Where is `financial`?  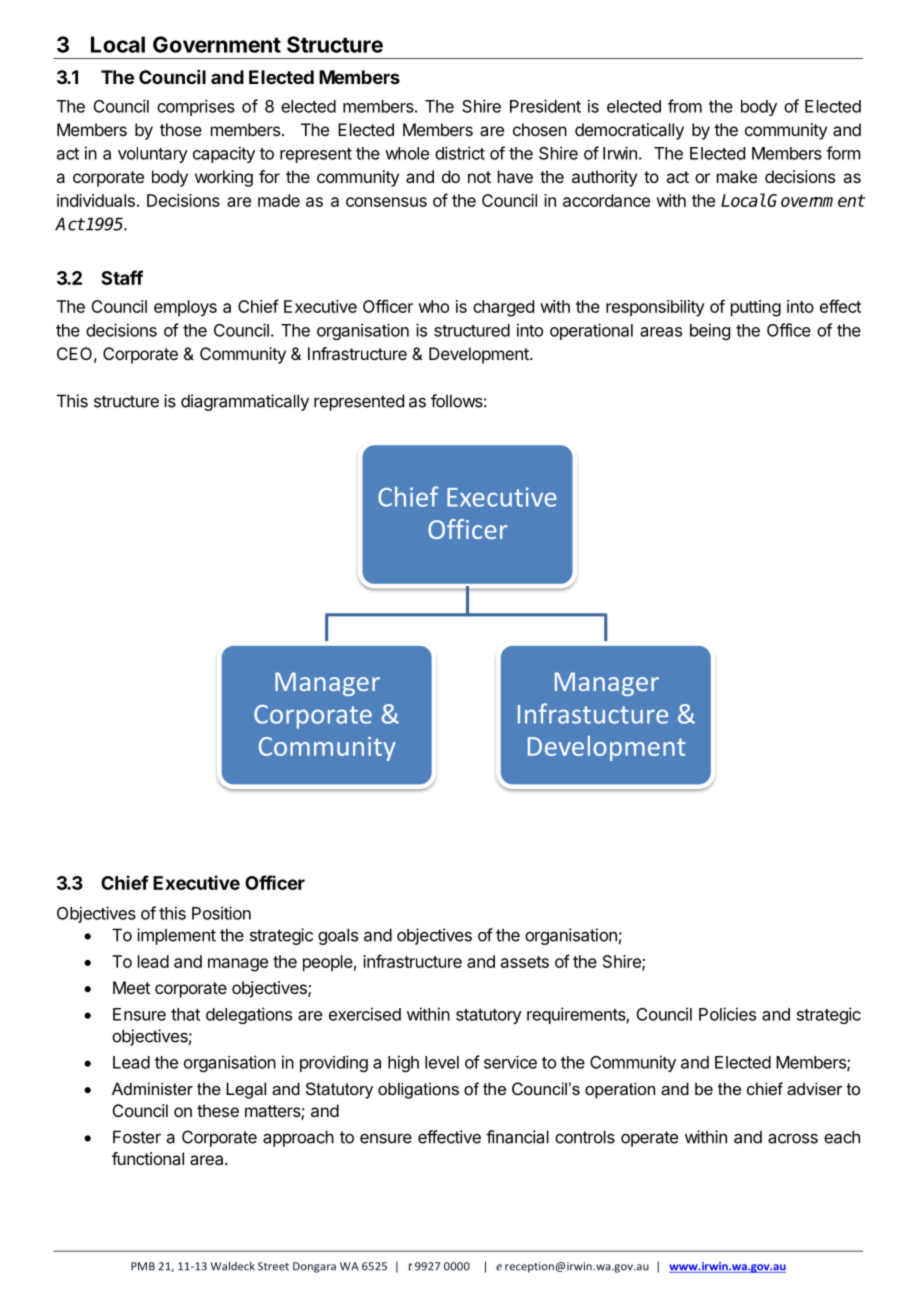
financial is located at coordinates (517, 1137).
